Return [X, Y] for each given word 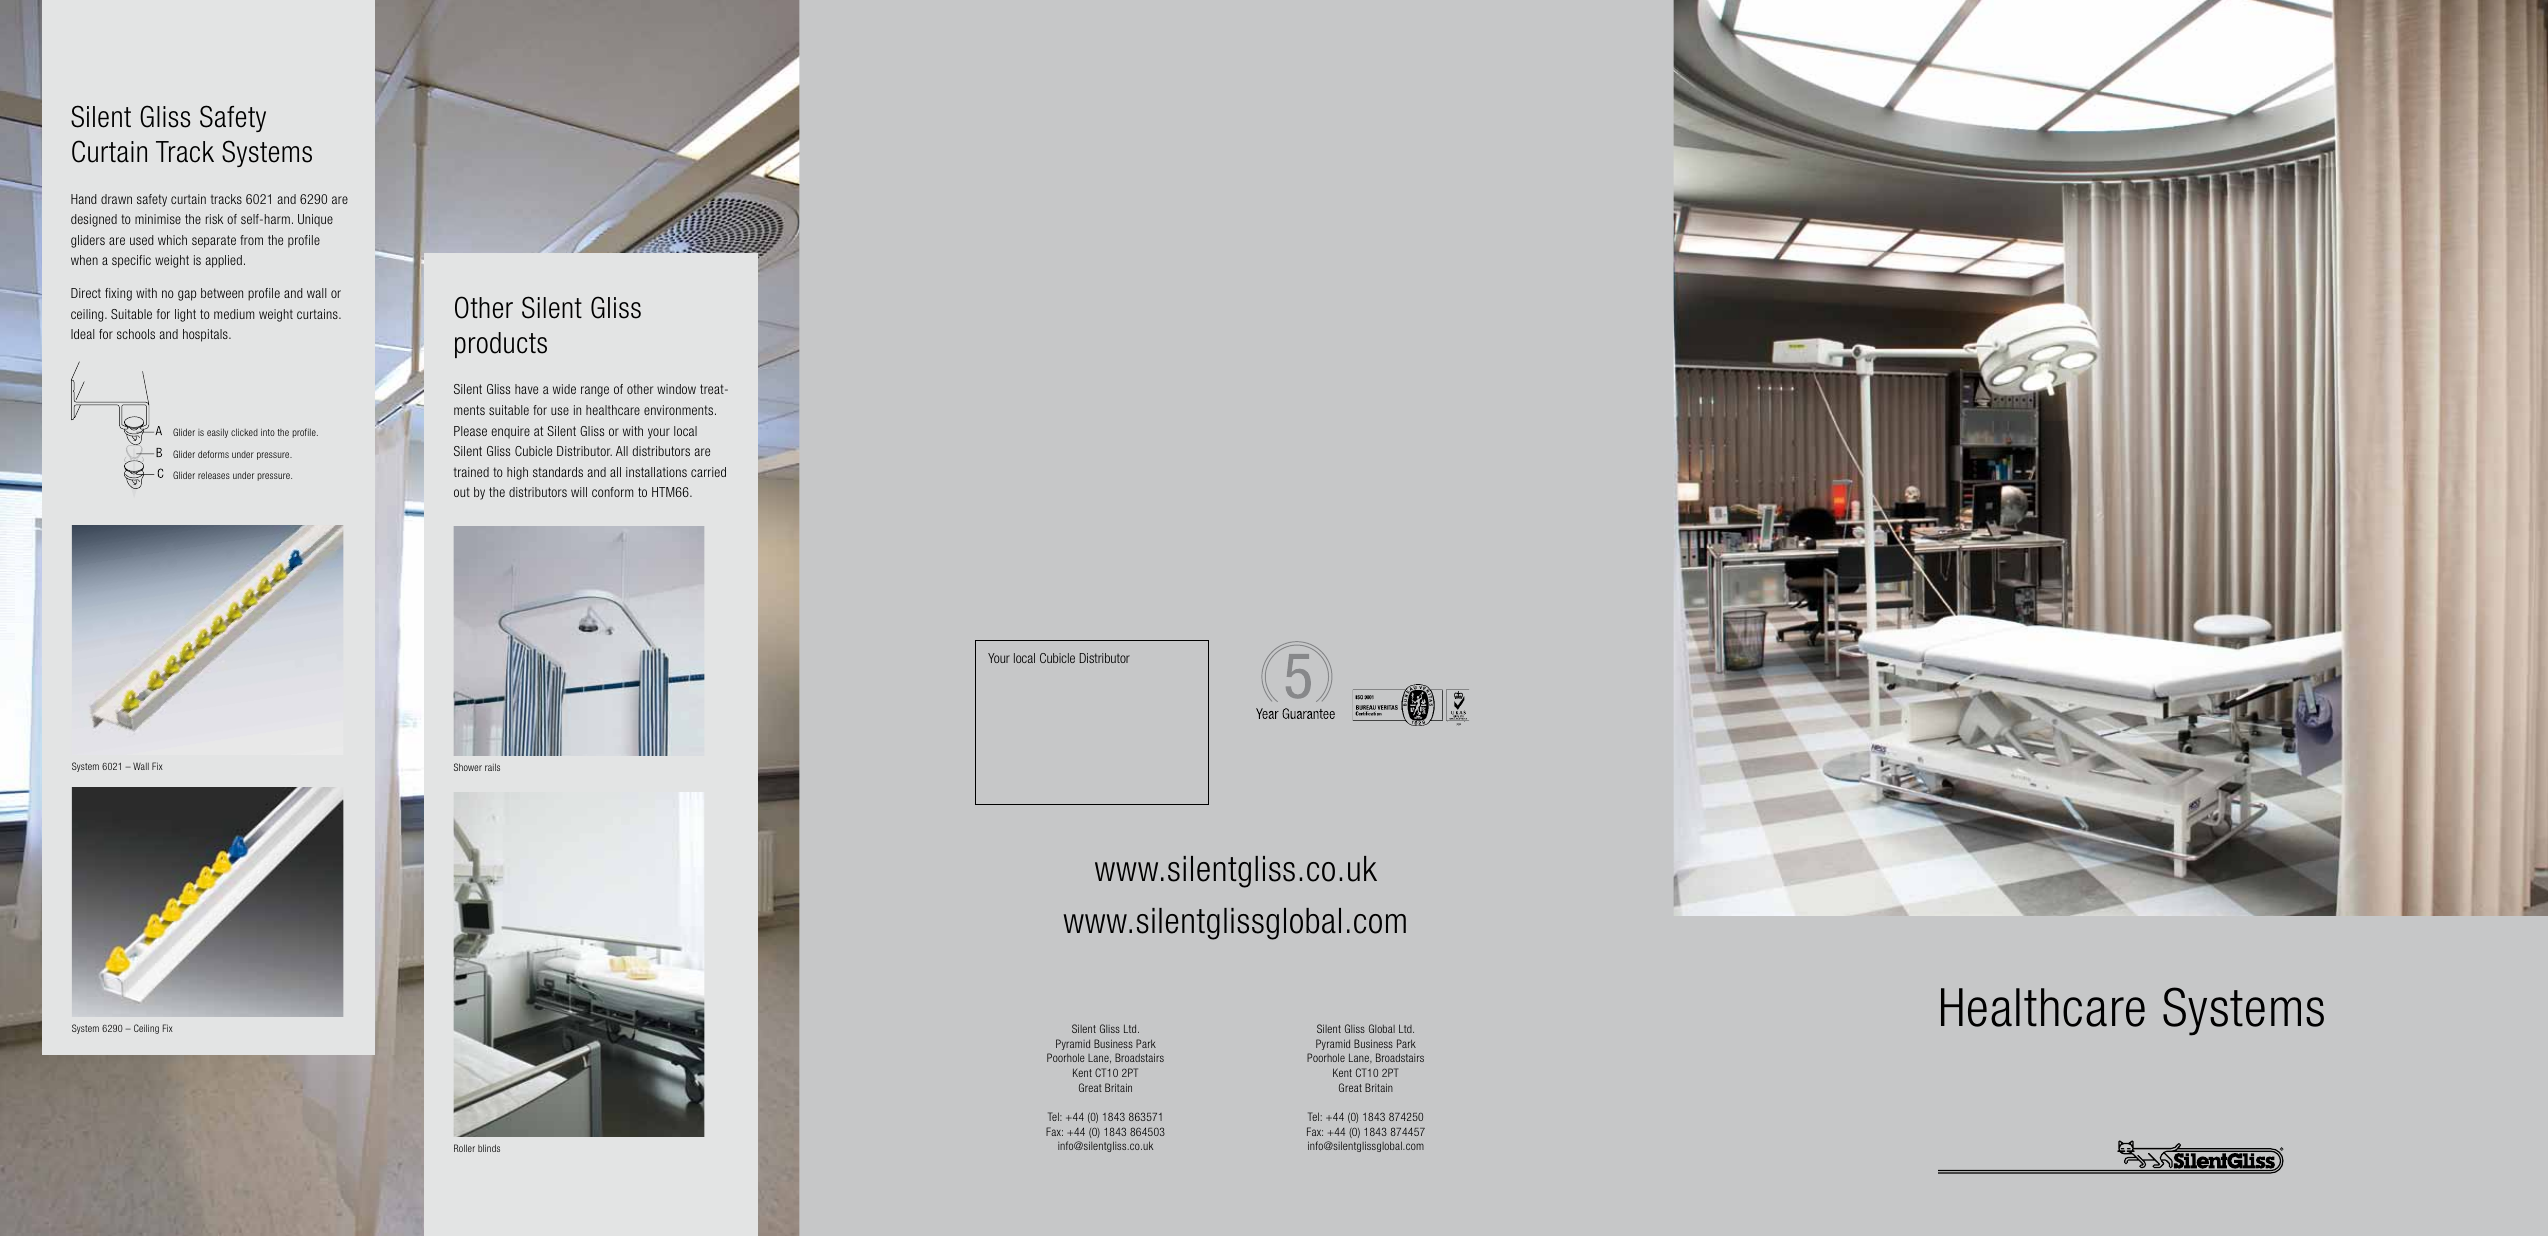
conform [612, 492]
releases [214, 475]
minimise [158, 219]
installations [656, 472]
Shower [468, 767]
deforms [213, 454]
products [501, 345]
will [579, 492]
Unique [315, 220]
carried [708, 472]
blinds [489, 1148]
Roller [464, 1148]
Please [470, 431]
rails [492, 767]
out [462, 492]
